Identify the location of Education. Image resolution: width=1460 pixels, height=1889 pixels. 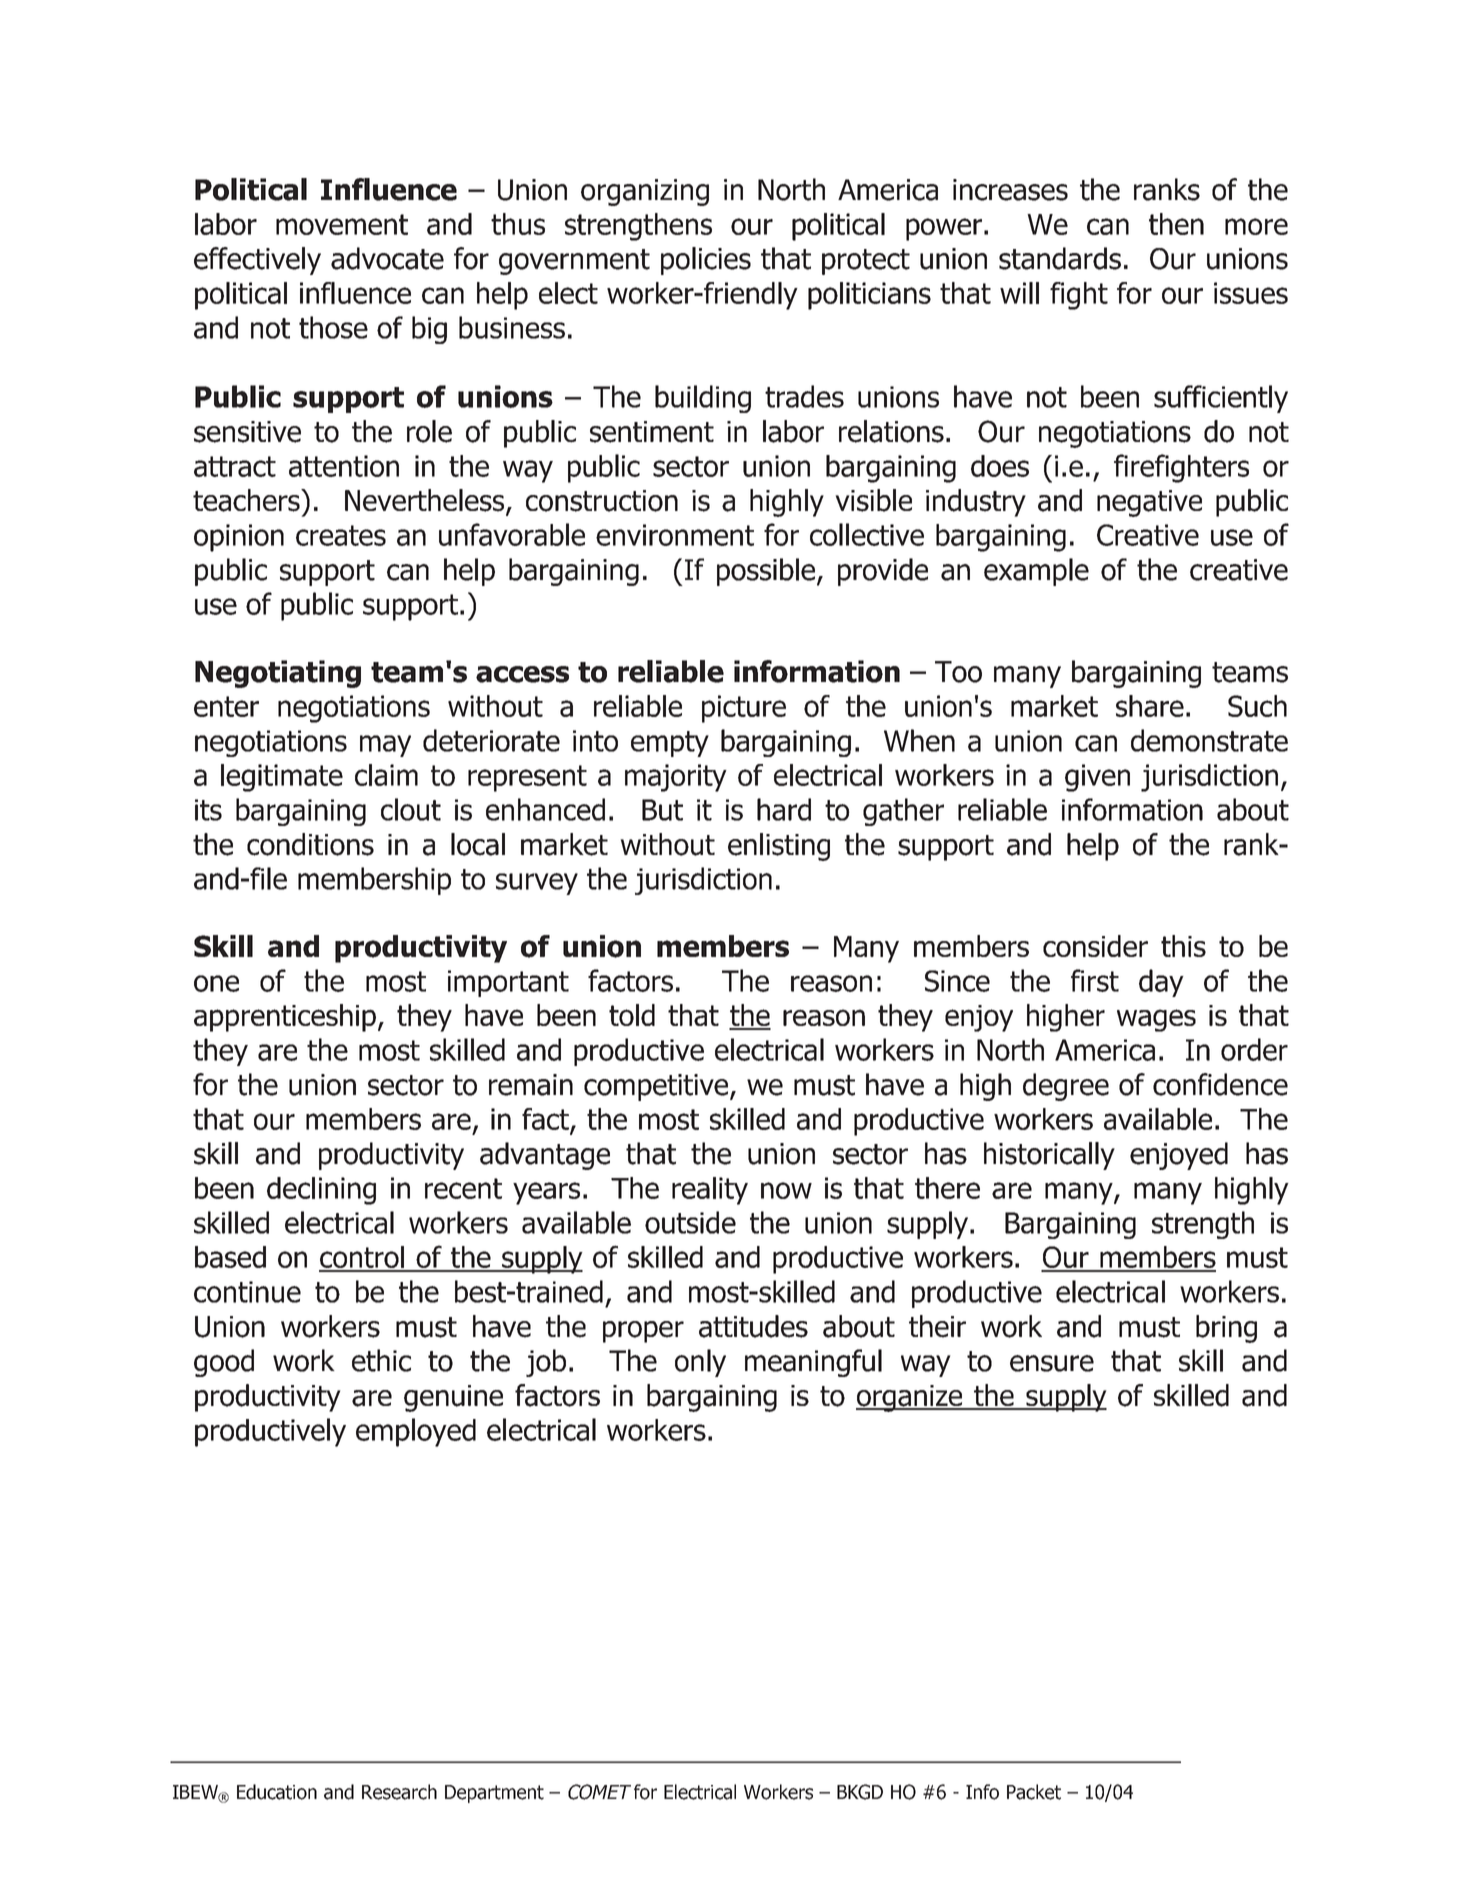
(277, 1792).
